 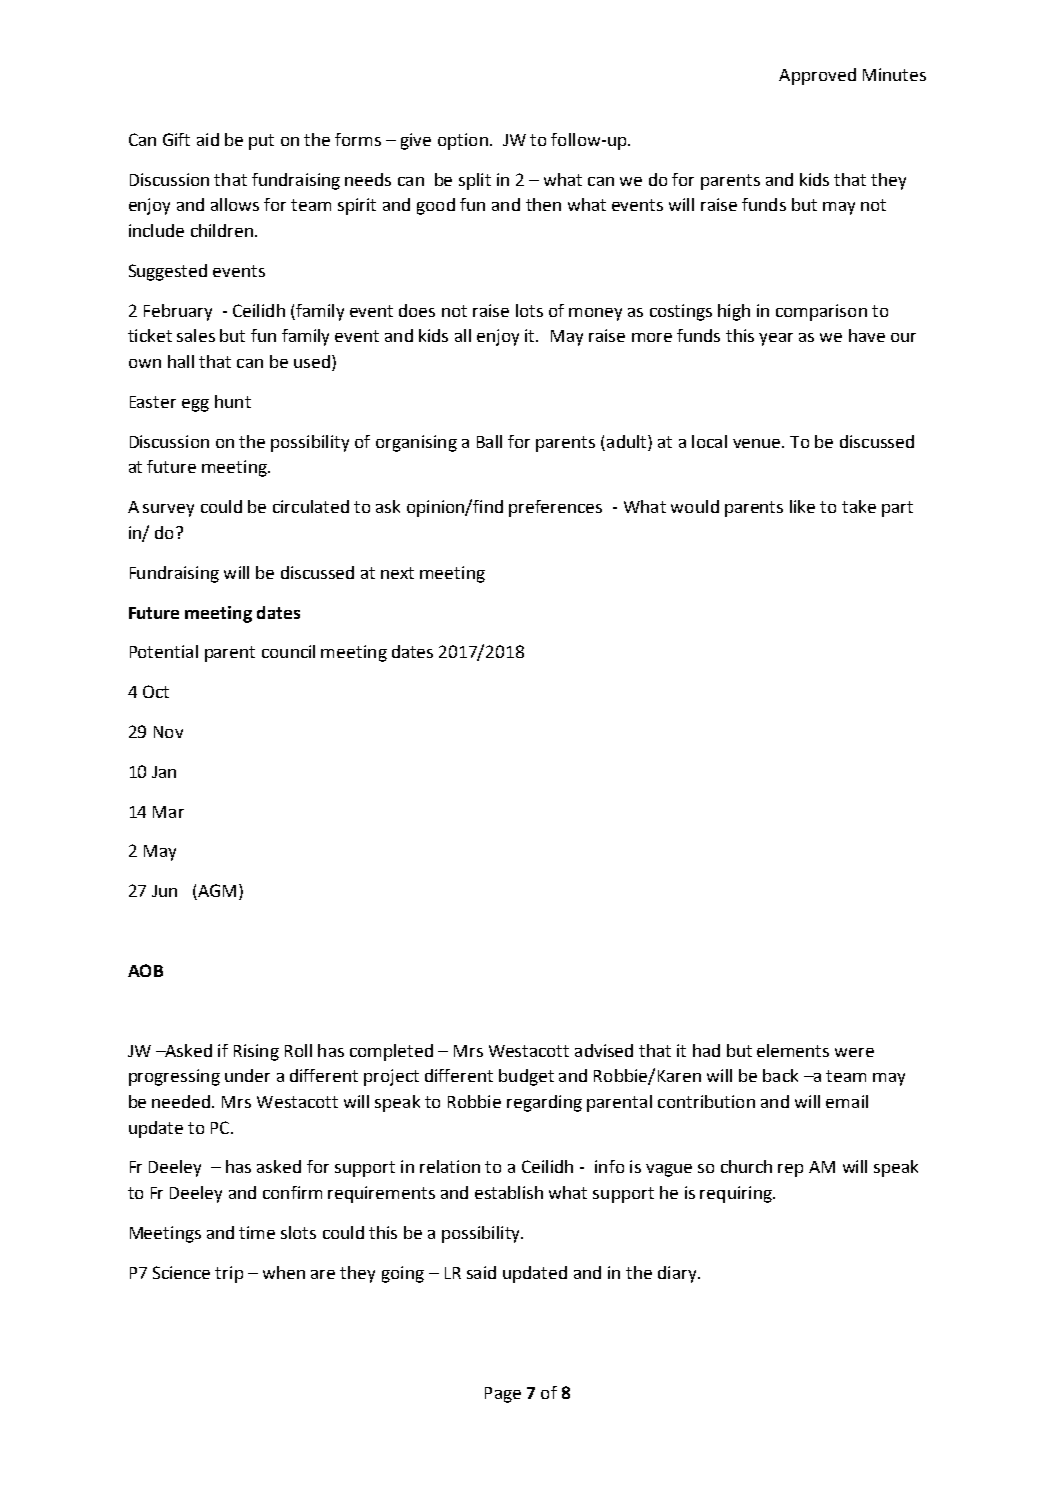 What do you see at coordinates (817, 76) in the screenshot?
I see `Approved` at bounding box center [817, 76].
